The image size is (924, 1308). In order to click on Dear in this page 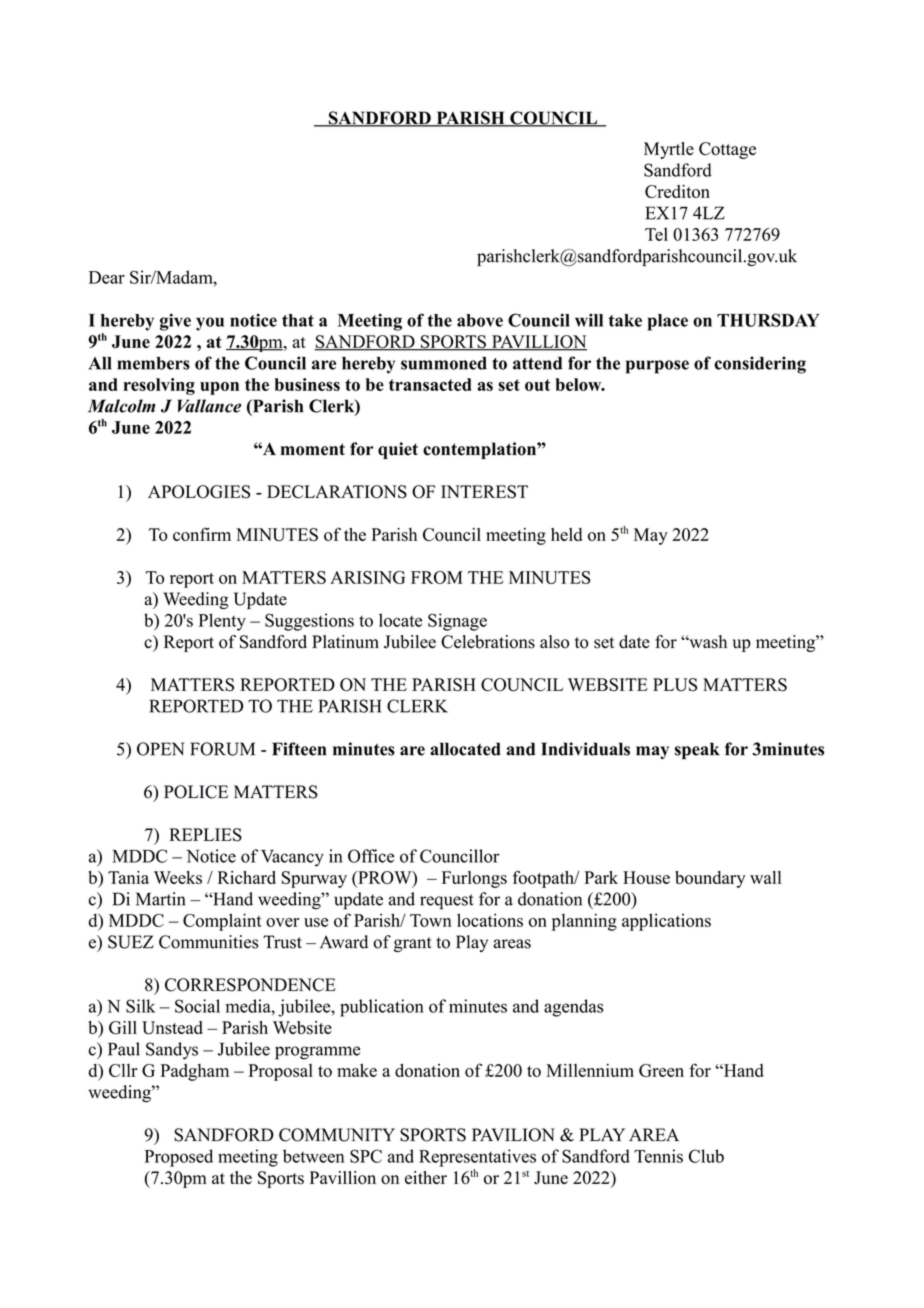, I will do `click(107, 277)`.
